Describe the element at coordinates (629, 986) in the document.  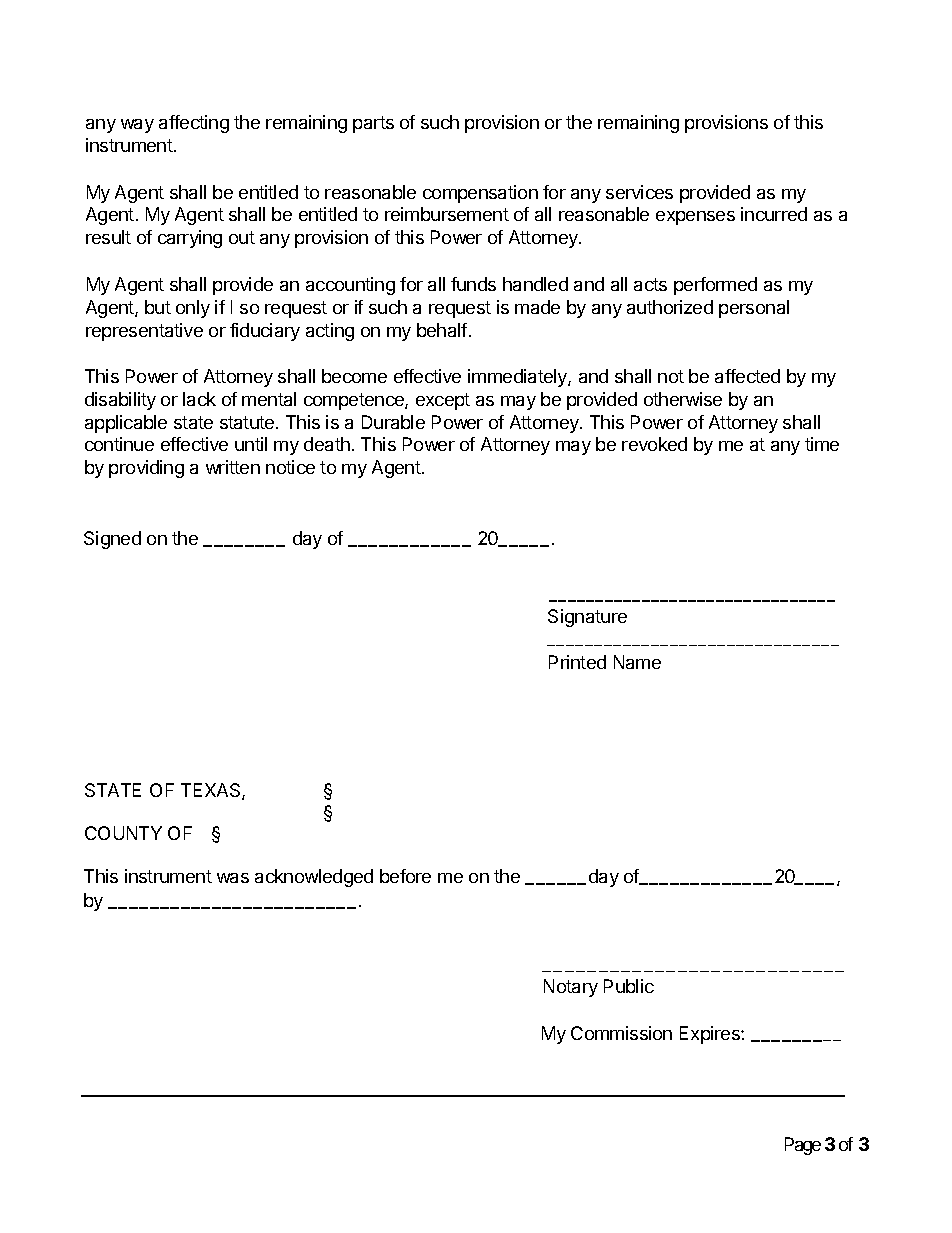
I see `Public` at that location.
